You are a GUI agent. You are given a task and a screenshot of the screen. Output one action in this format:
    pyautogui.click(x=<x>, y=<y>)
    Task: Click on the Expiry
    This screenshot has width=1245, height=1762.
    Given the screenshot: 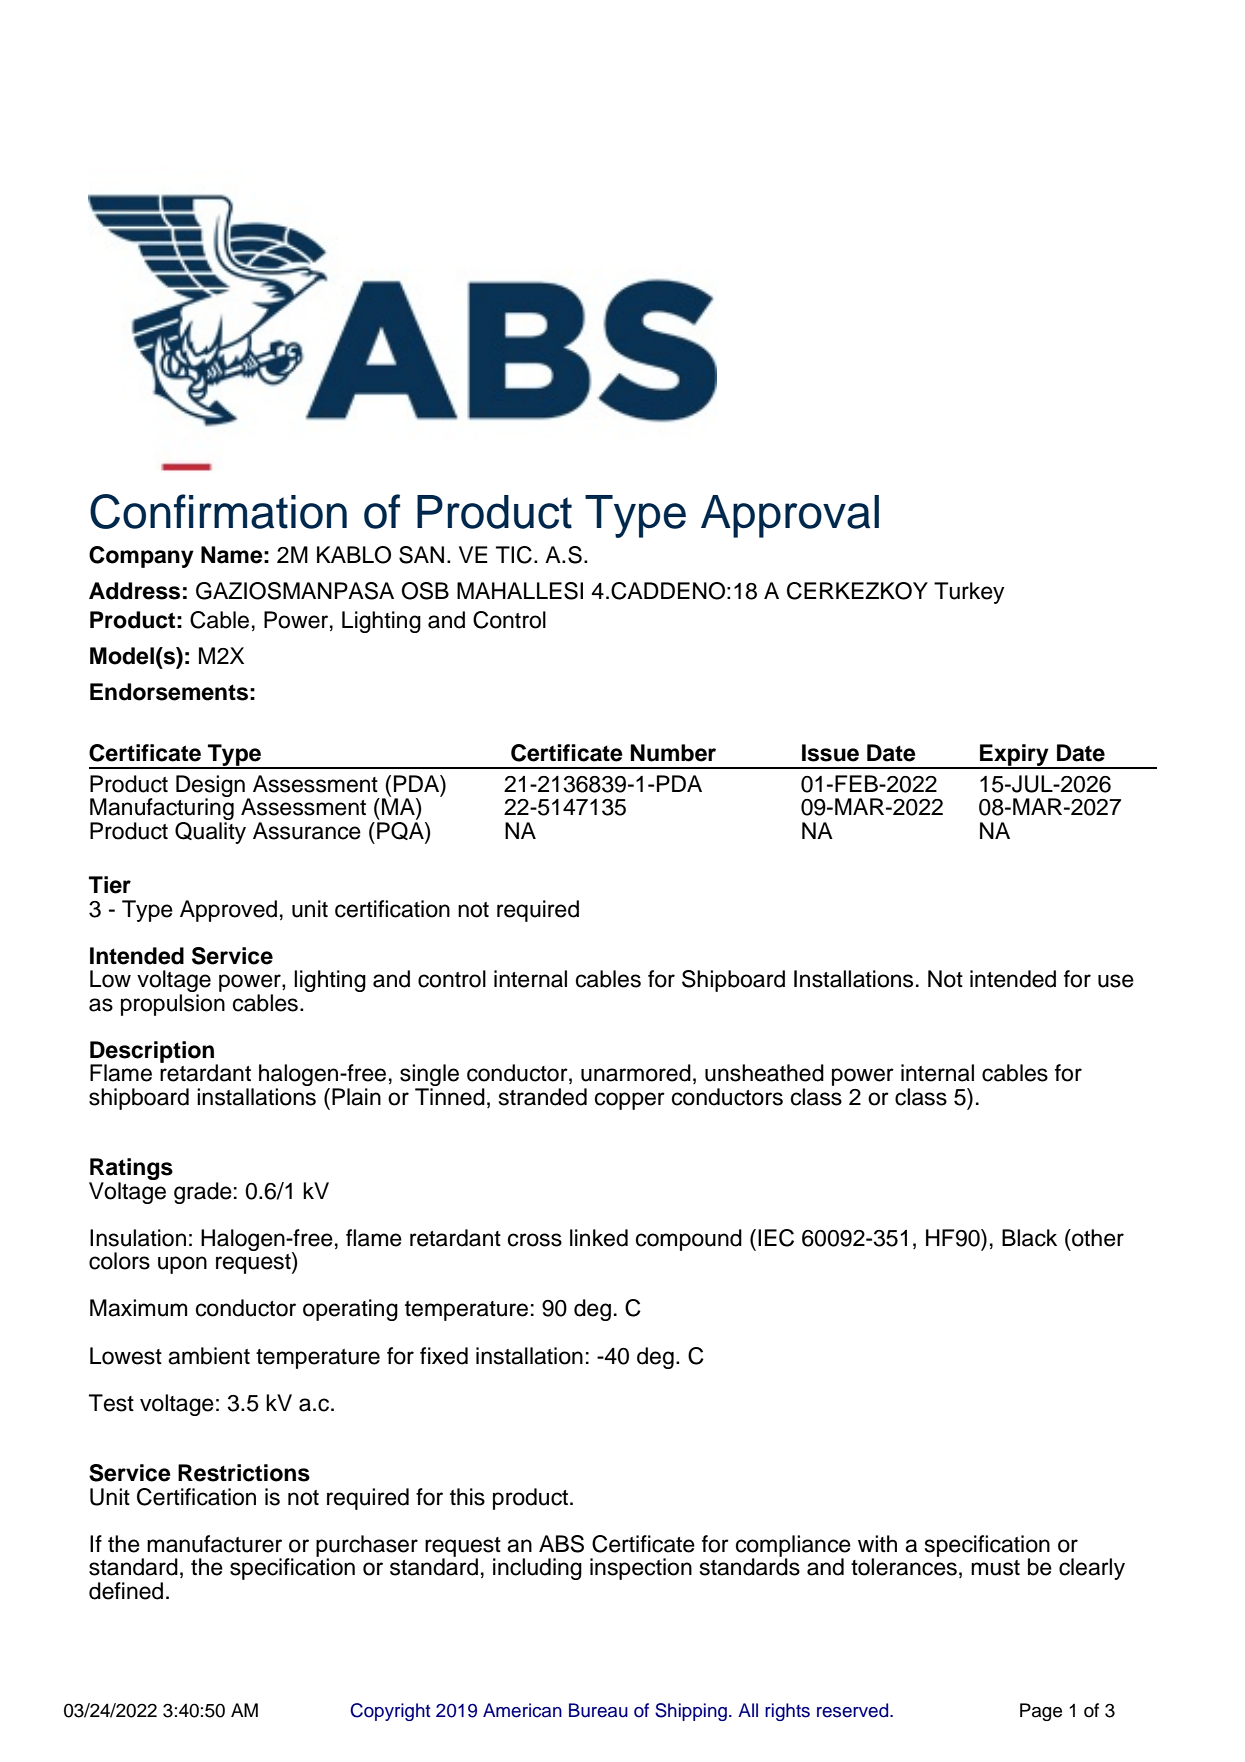 What is the action you would take?
    pyautogui.click(x=1014, y=756)
